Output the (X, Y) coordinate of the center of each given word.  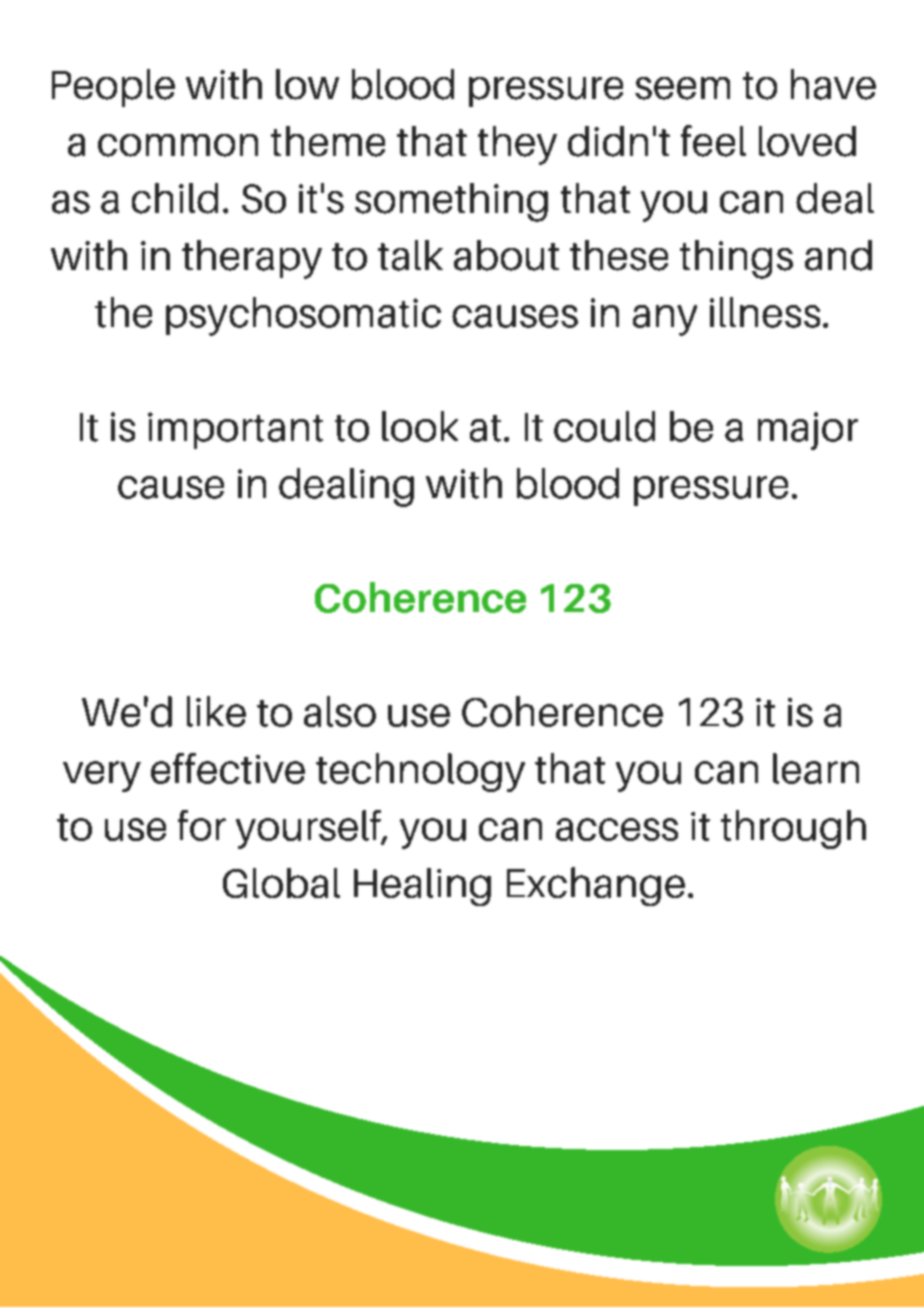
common (178, 145)
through (793, 829)
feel (713, 141)
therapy (252, 259)
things (736, 259)
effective (228, 768)
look (420, 426)
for (202, 825)
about (506, 255)
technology (420, 772)
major (808, 431)
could (604, 426)
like (216, 711)
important (235, 430)
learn (816, 768)
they (517, 145)
